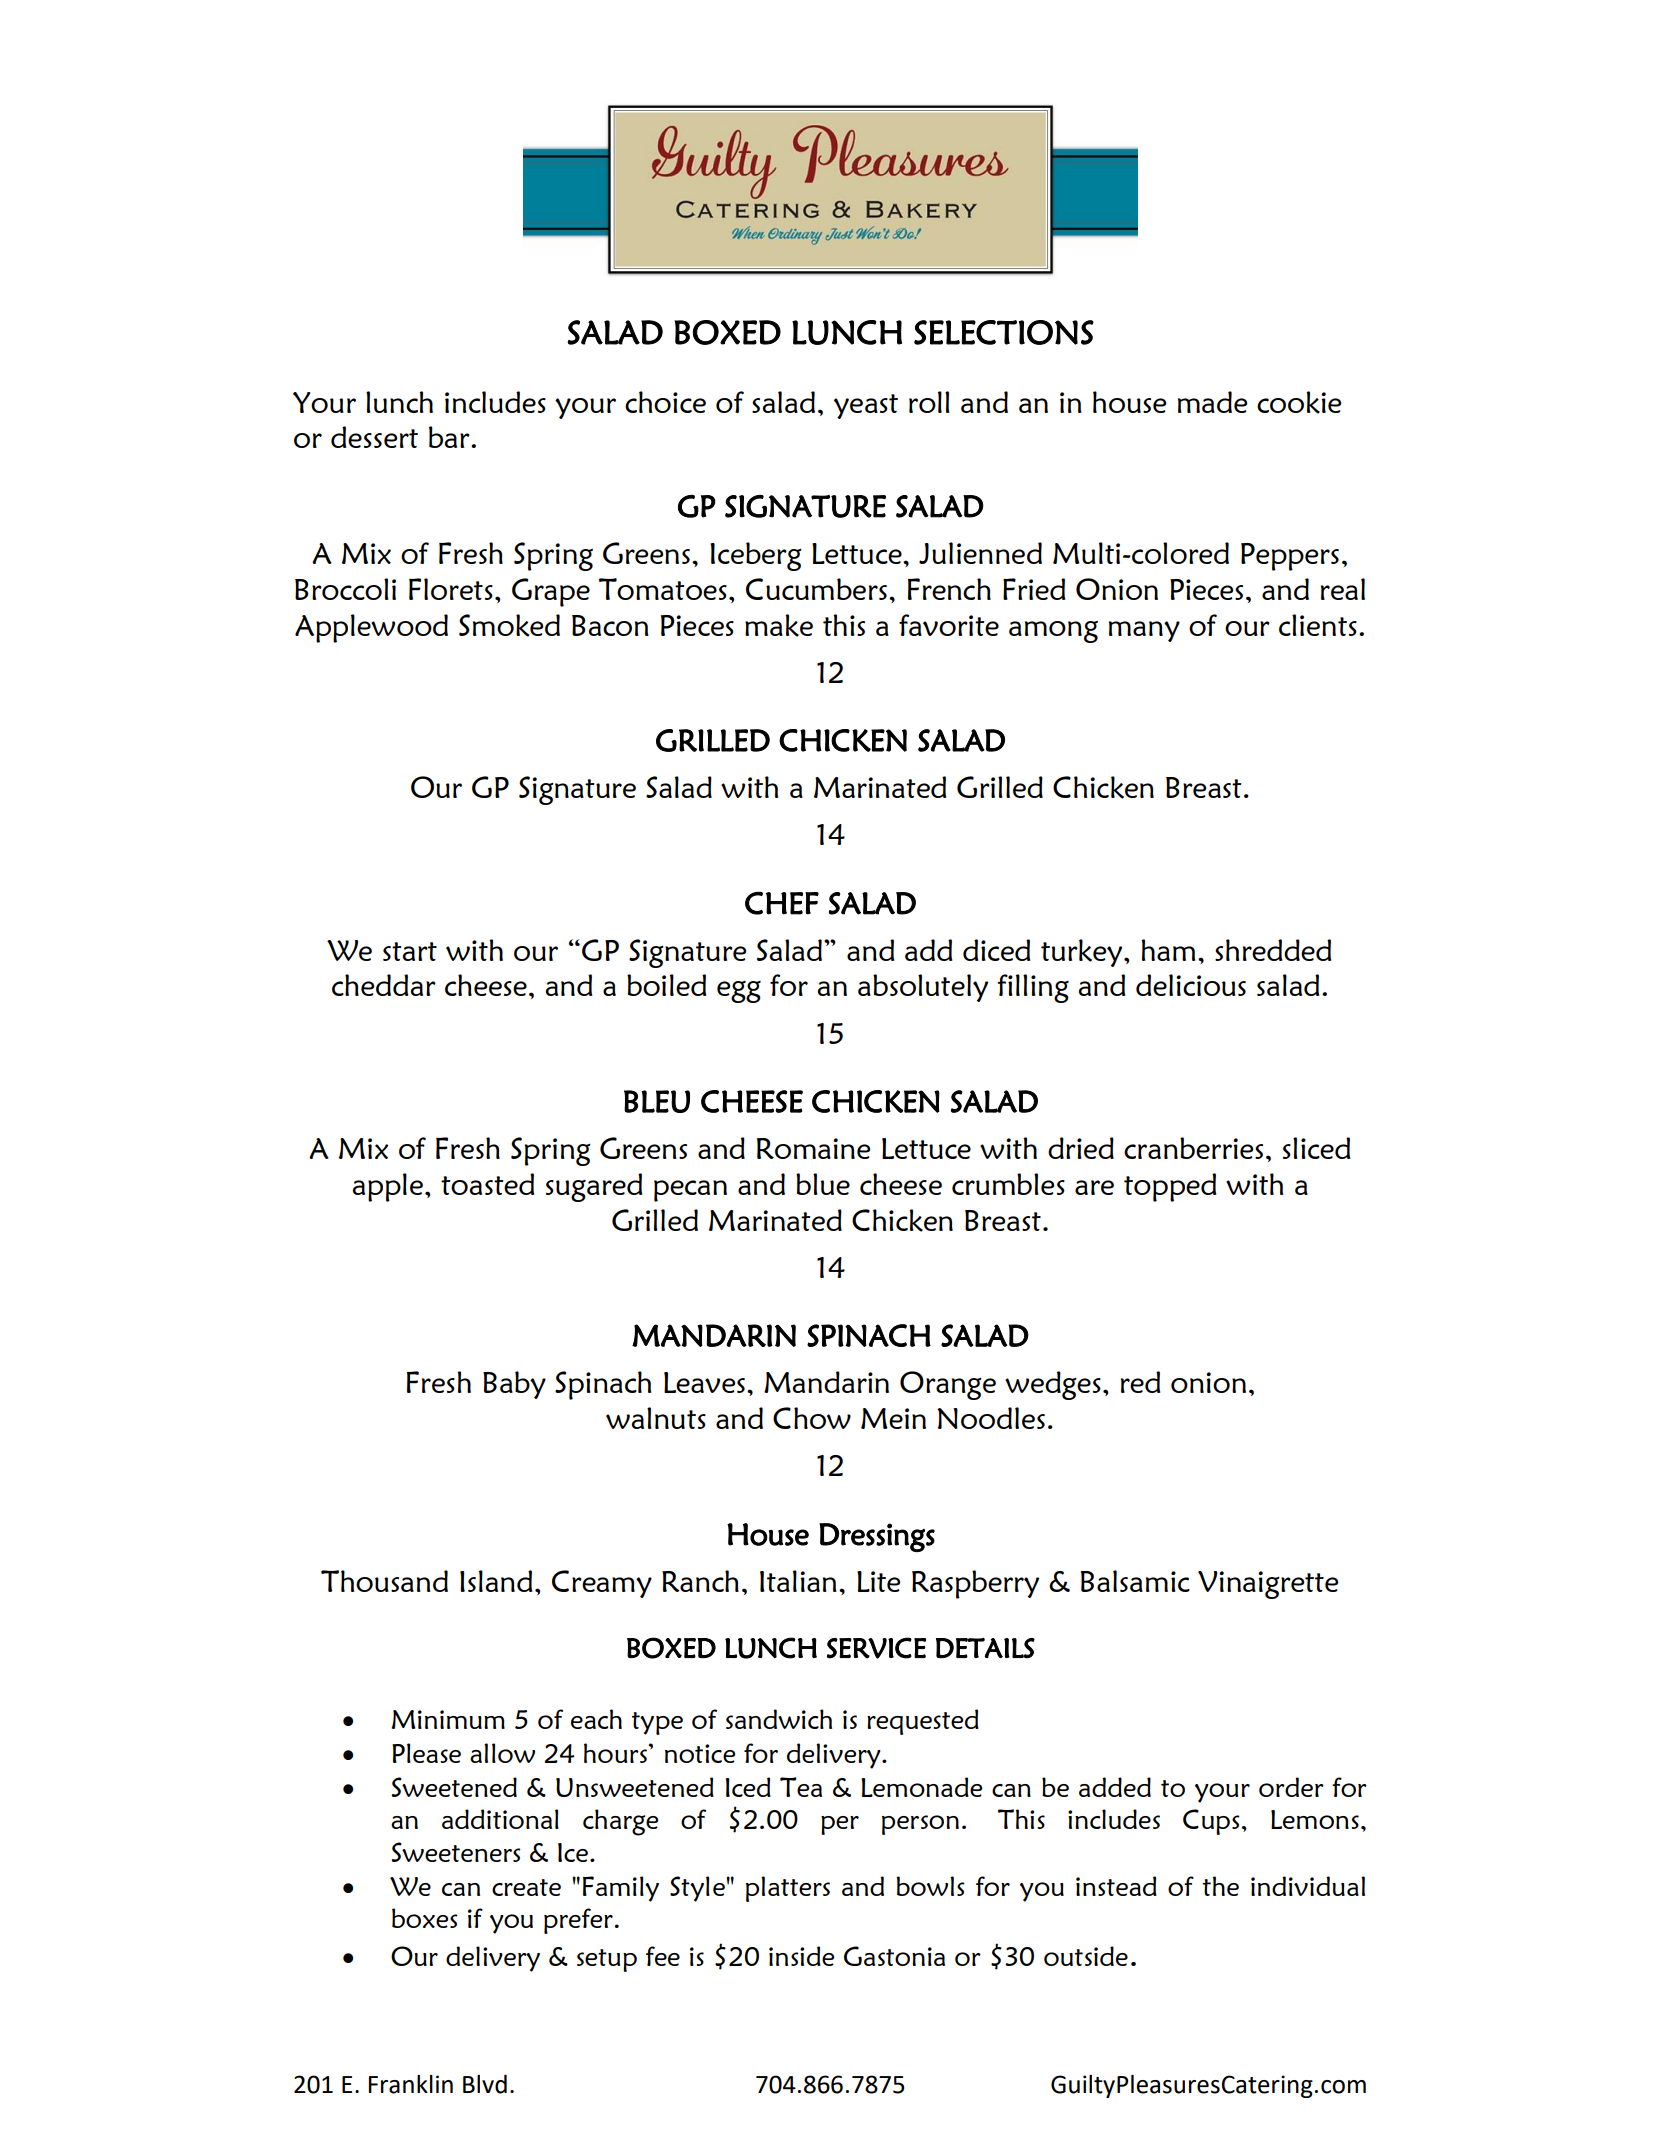 The width and height of the screenshot is (1661, 2149). I want to click on yeast, so click(866, 406).
